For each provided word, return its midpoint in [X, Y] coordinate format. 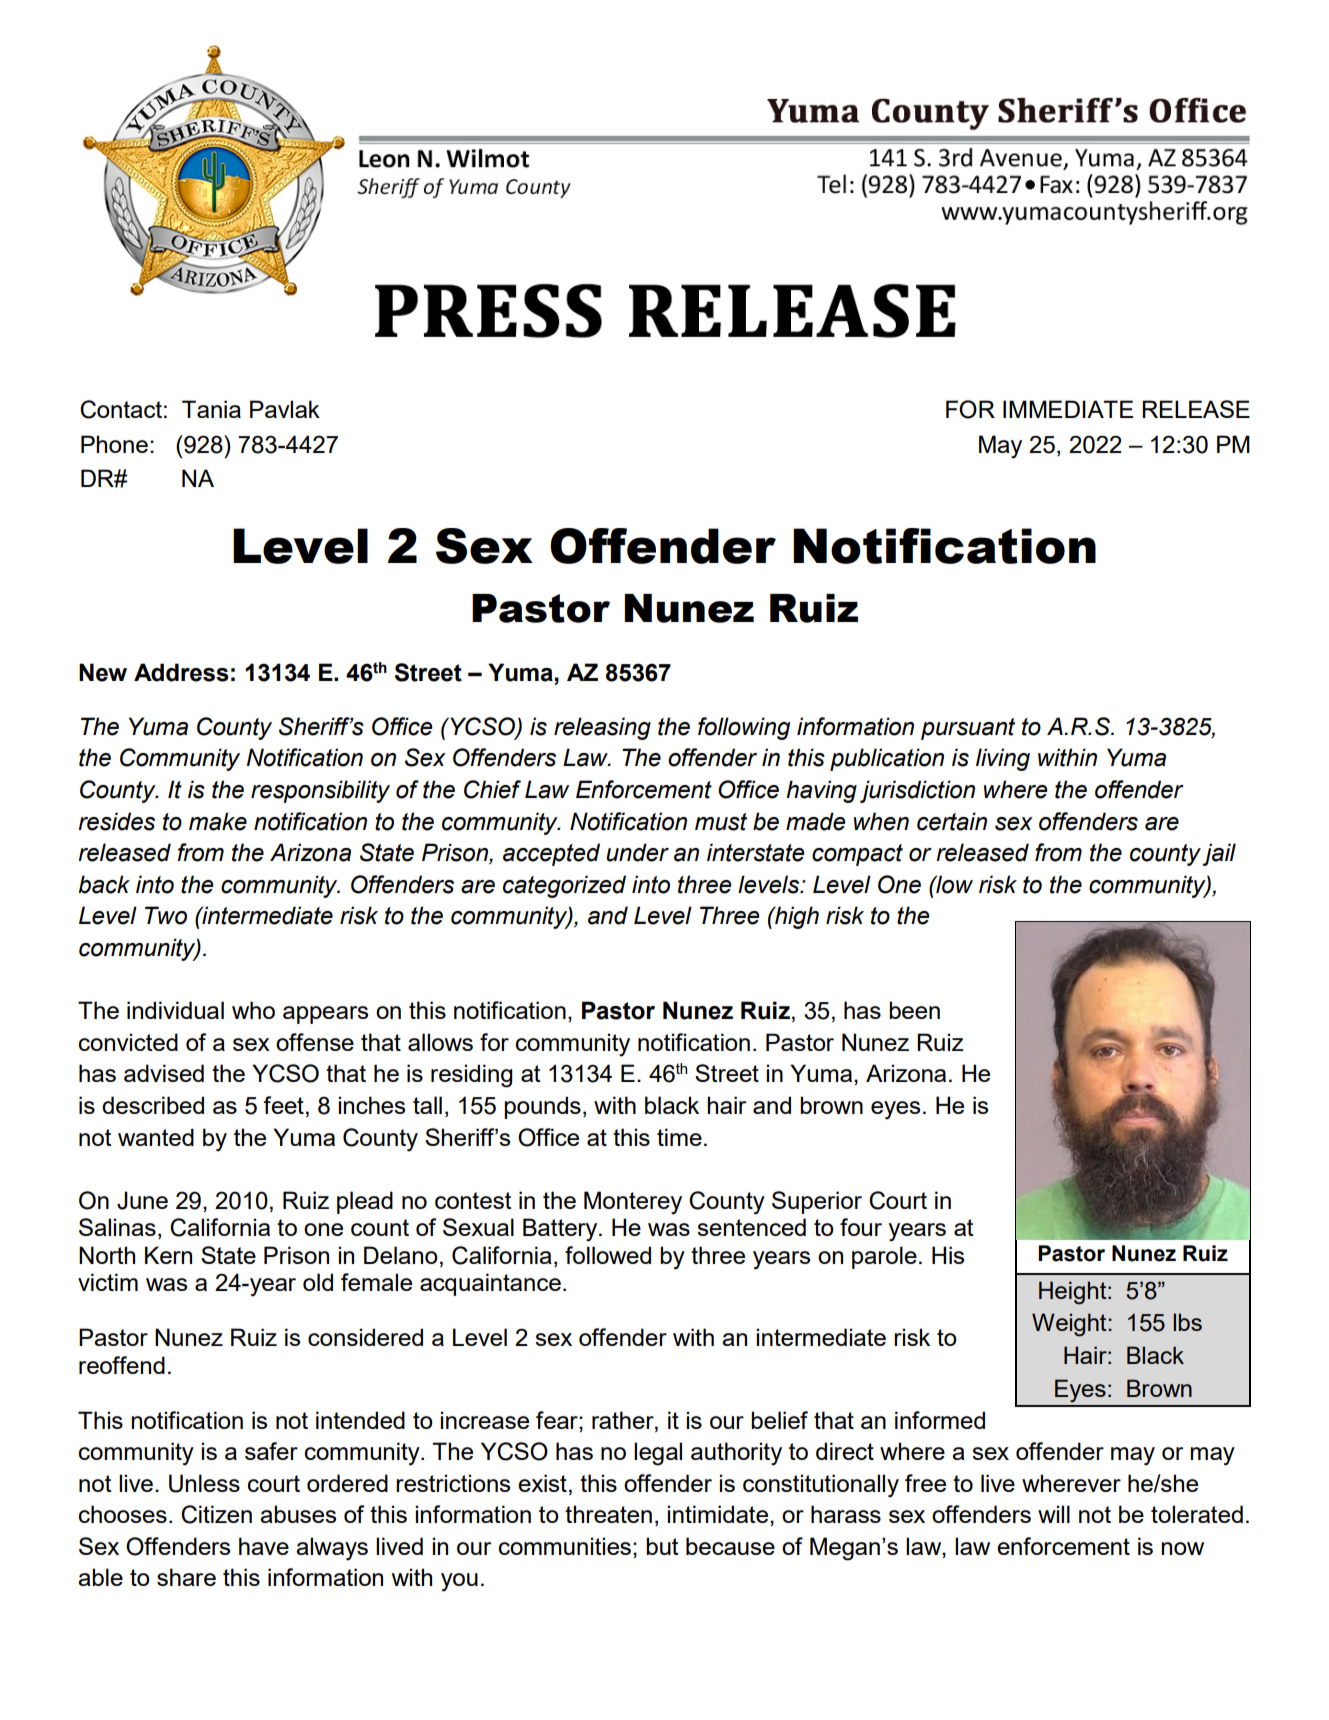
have [264, 1546]
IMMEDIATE [1068, 409]
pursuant [968, 729]
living [1003, 759]
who [253, 1010]
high [796, 917]
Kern [168, 1255]
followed [608, 1255]
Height [1074, 1293]
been [914, 1010]
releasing [602, 728]
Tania [211, 409]
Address [181, 672]
